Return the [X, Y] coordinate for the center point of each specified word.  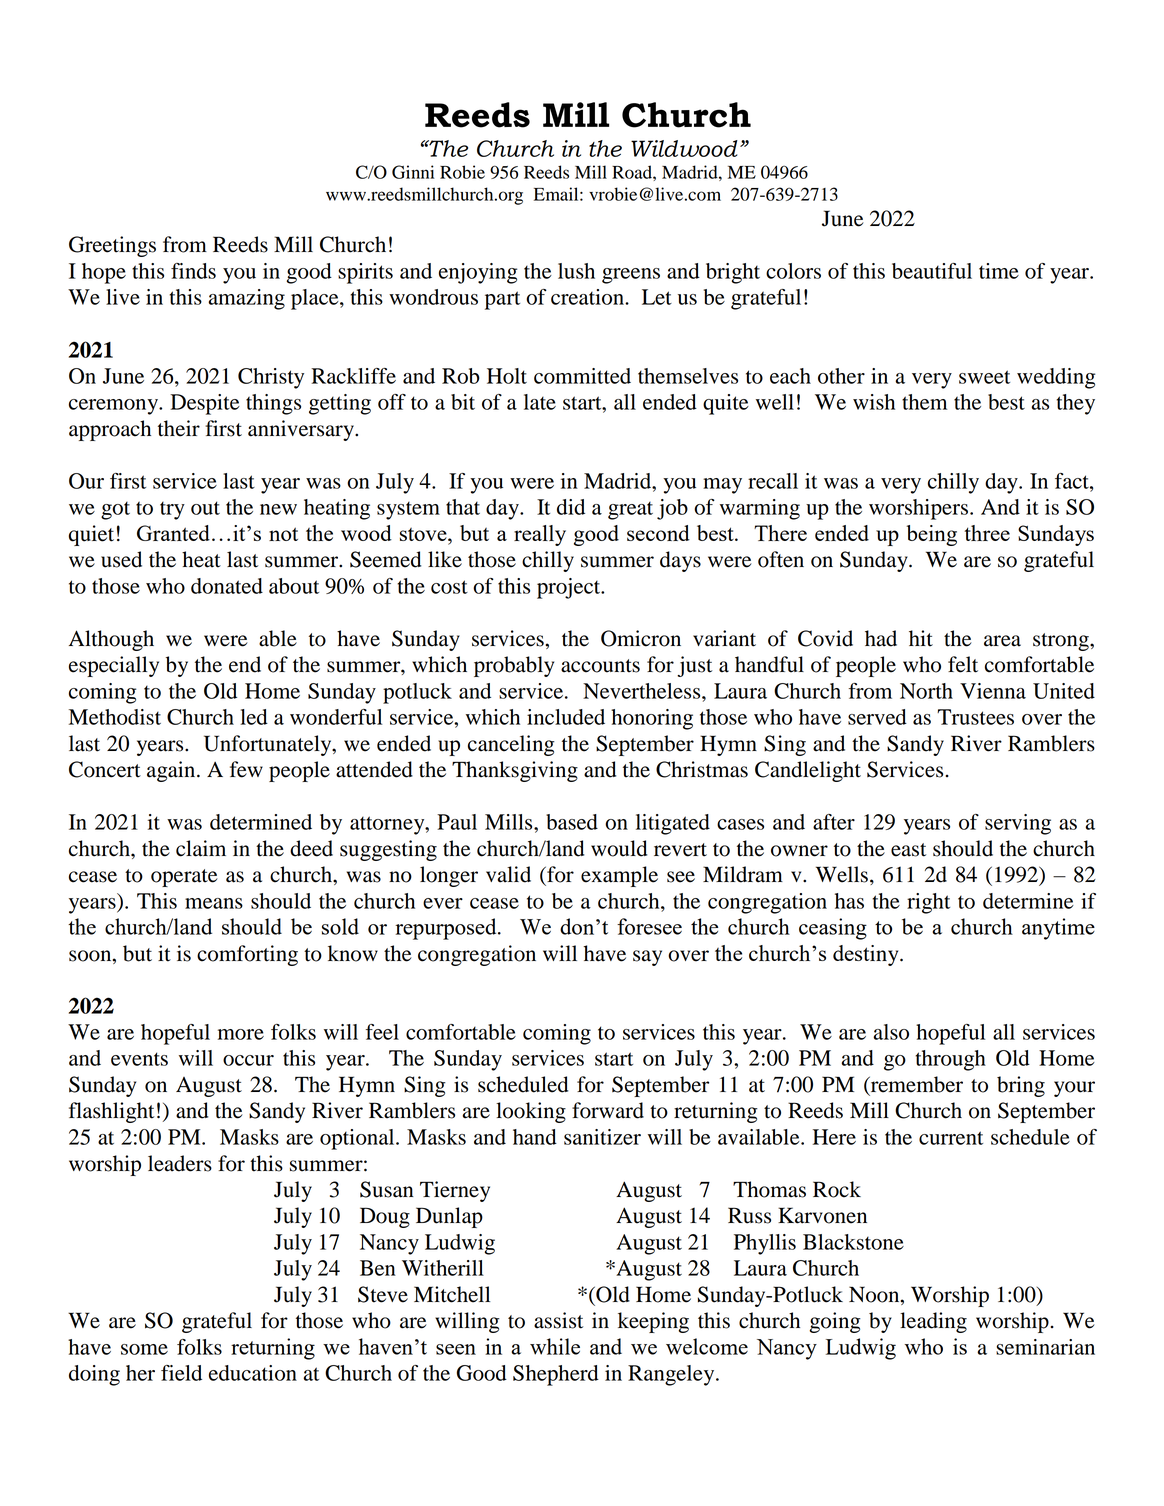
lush [576, 271]
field [181, 1373]
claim [201, 848]
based [572, 822]
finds [193, 271]
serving [1018, 824]
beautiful [932, 271]
